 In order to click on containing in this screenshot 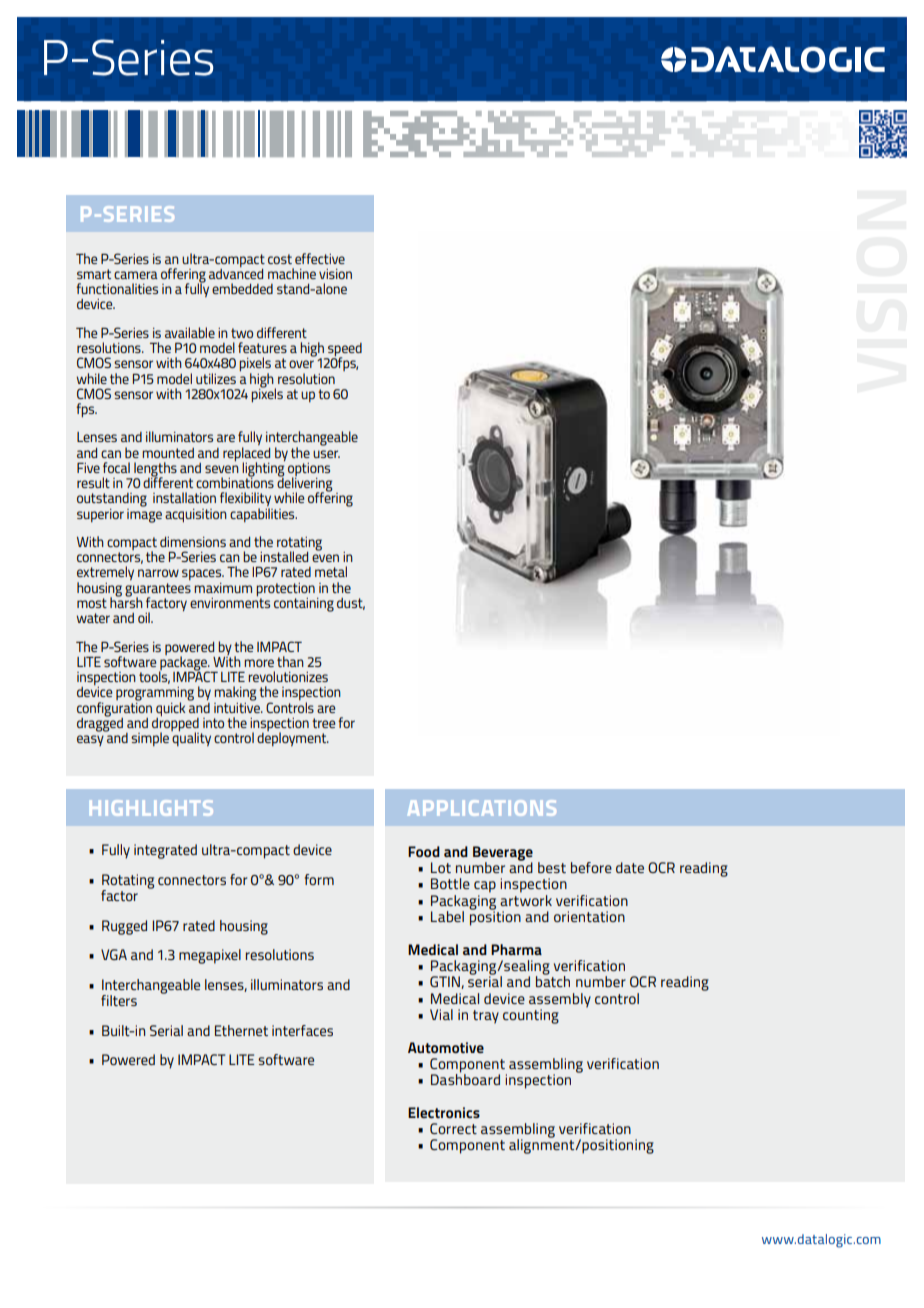, I will do `click(304, 605)`.
